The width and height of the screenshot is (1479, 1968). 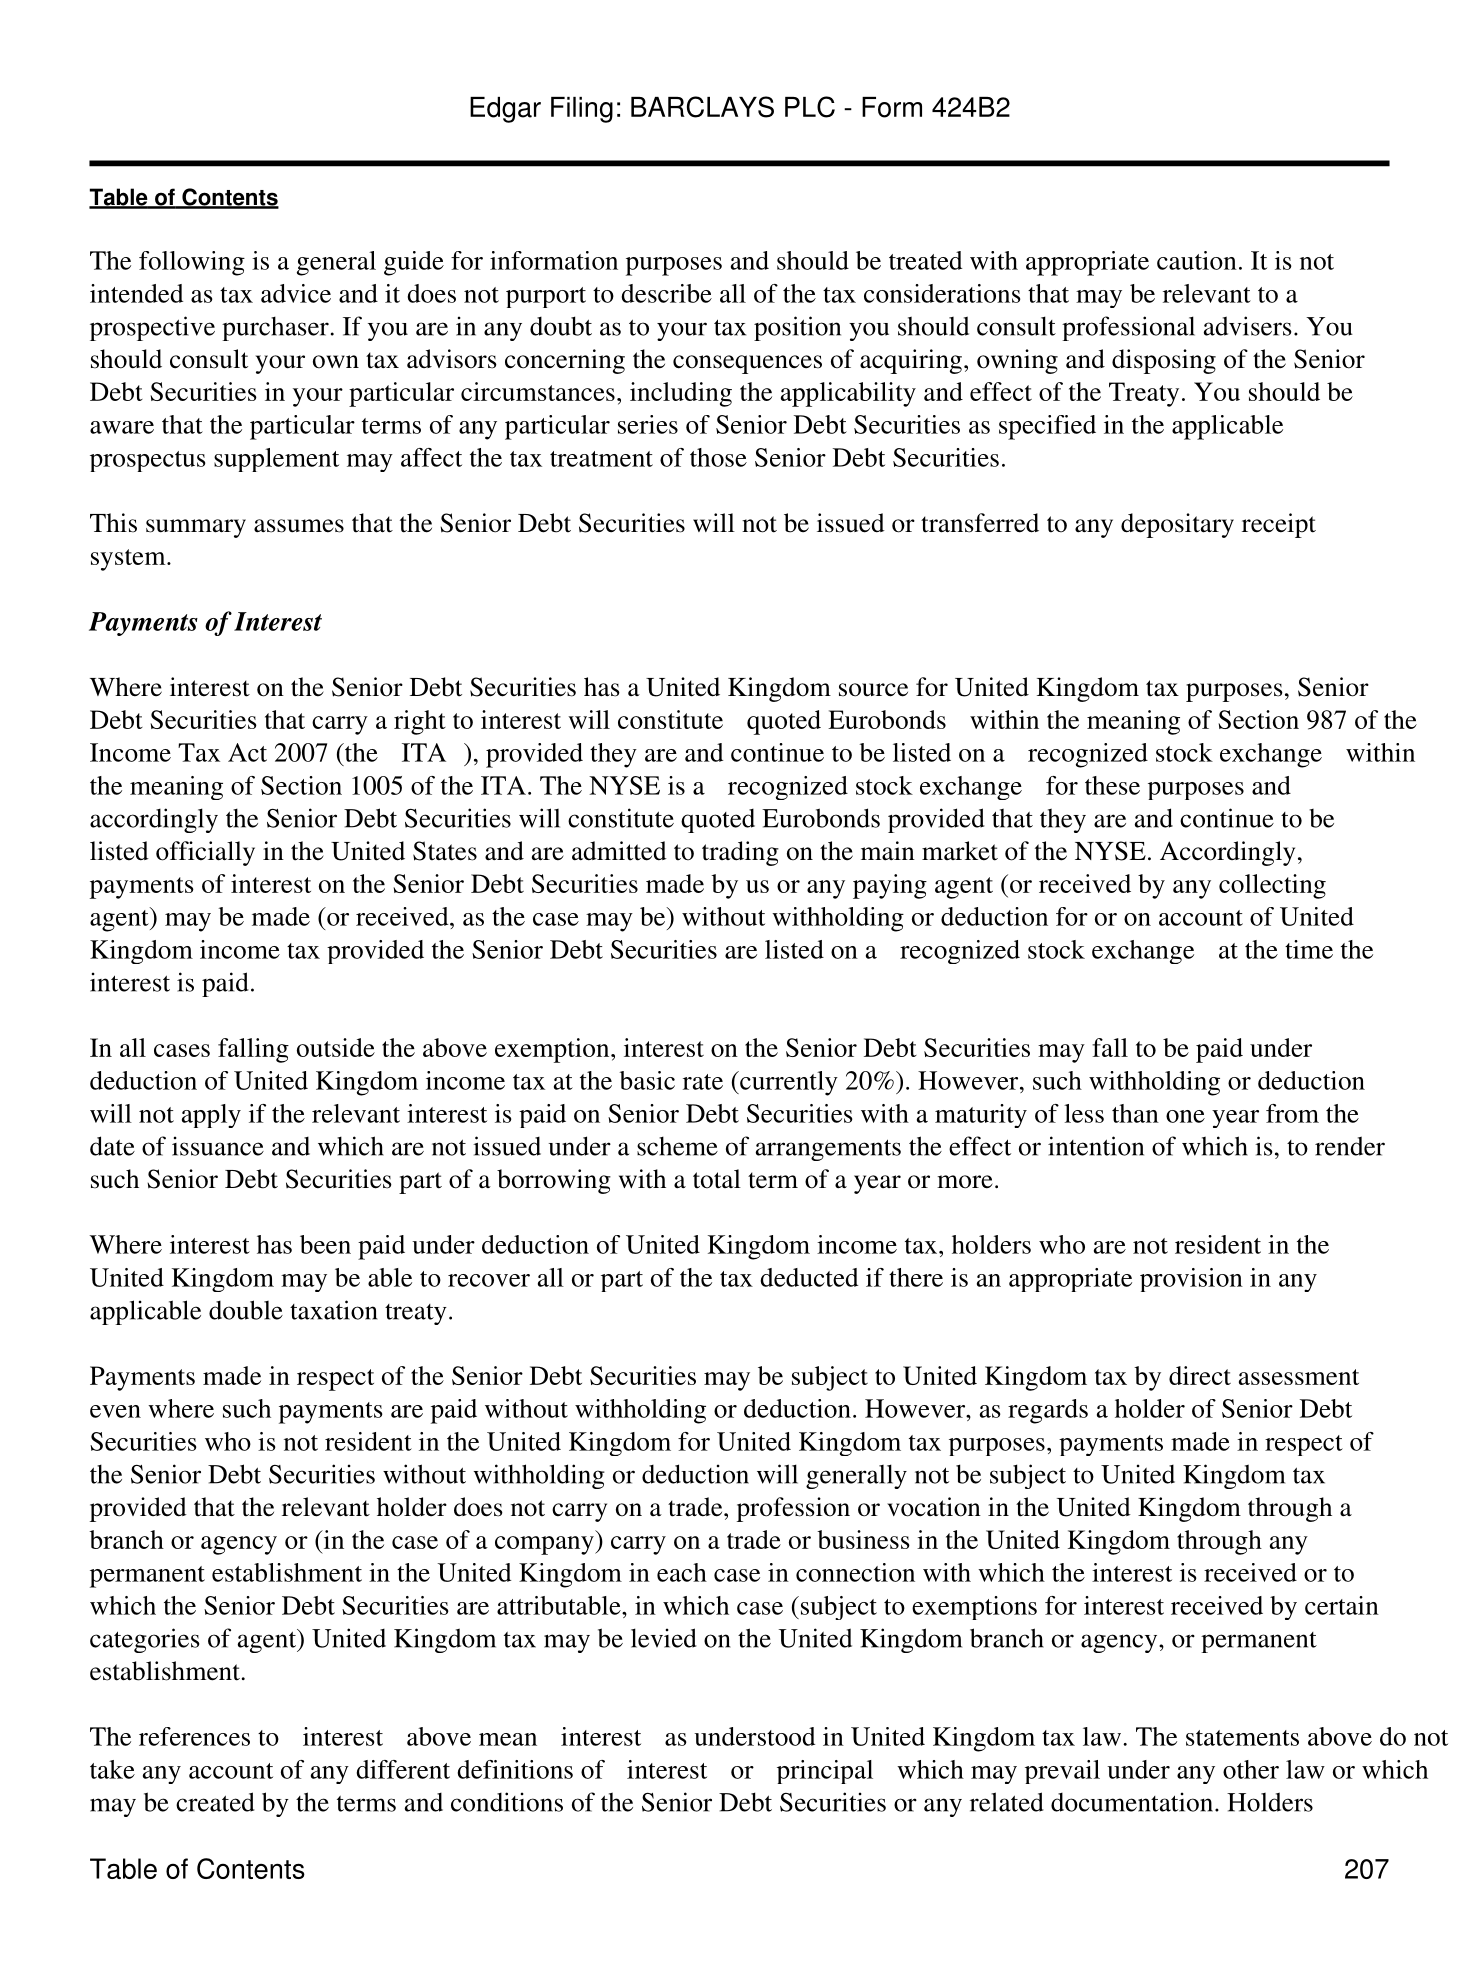 What do you see at coordinates (740, 853) in the screenshot?
I see `trading` at bounding box center [740, 853].
